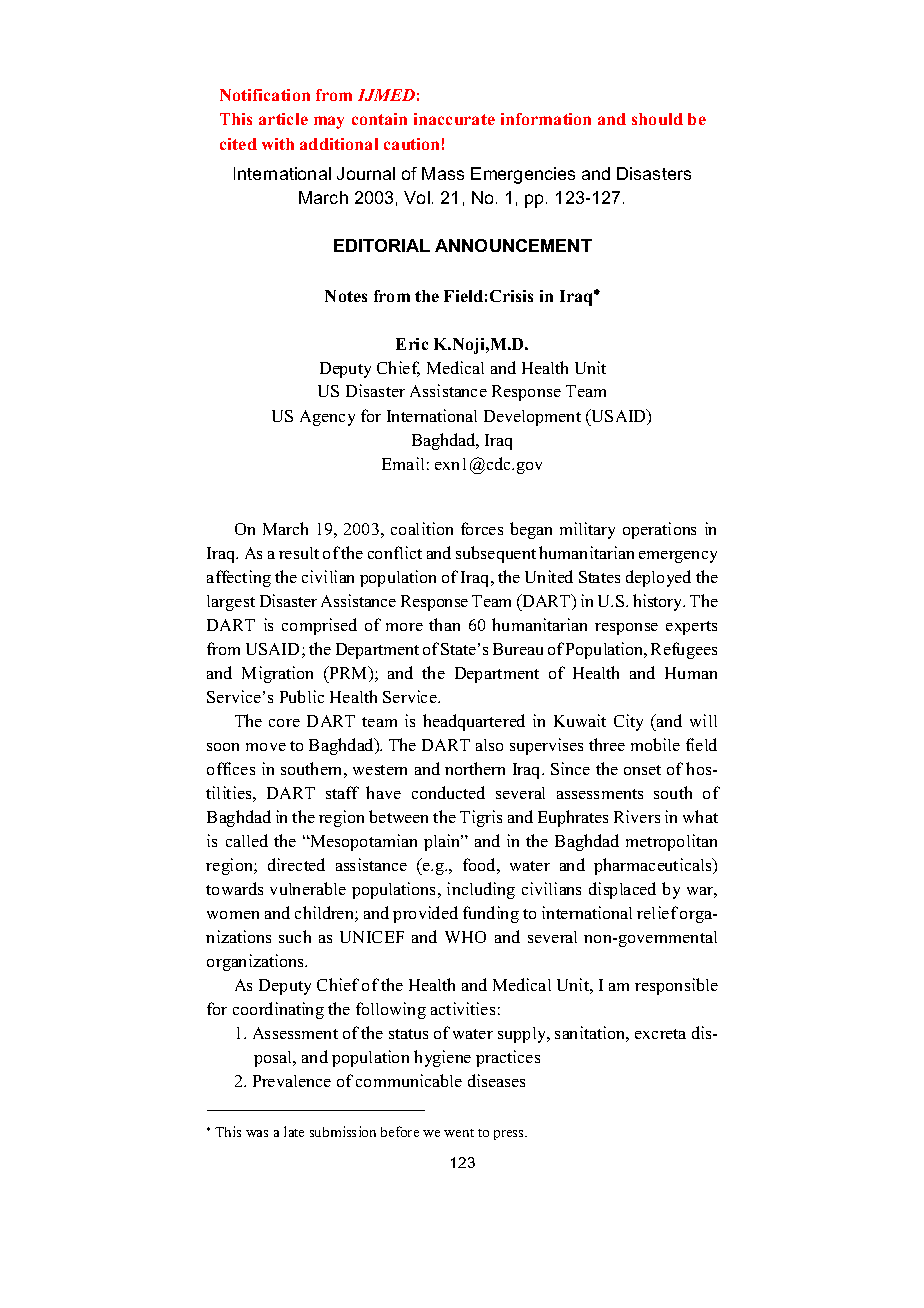  What do you see at coordinates (659, 530) in the screenshot?
I see `operations` at bounding box center [659, 530].
